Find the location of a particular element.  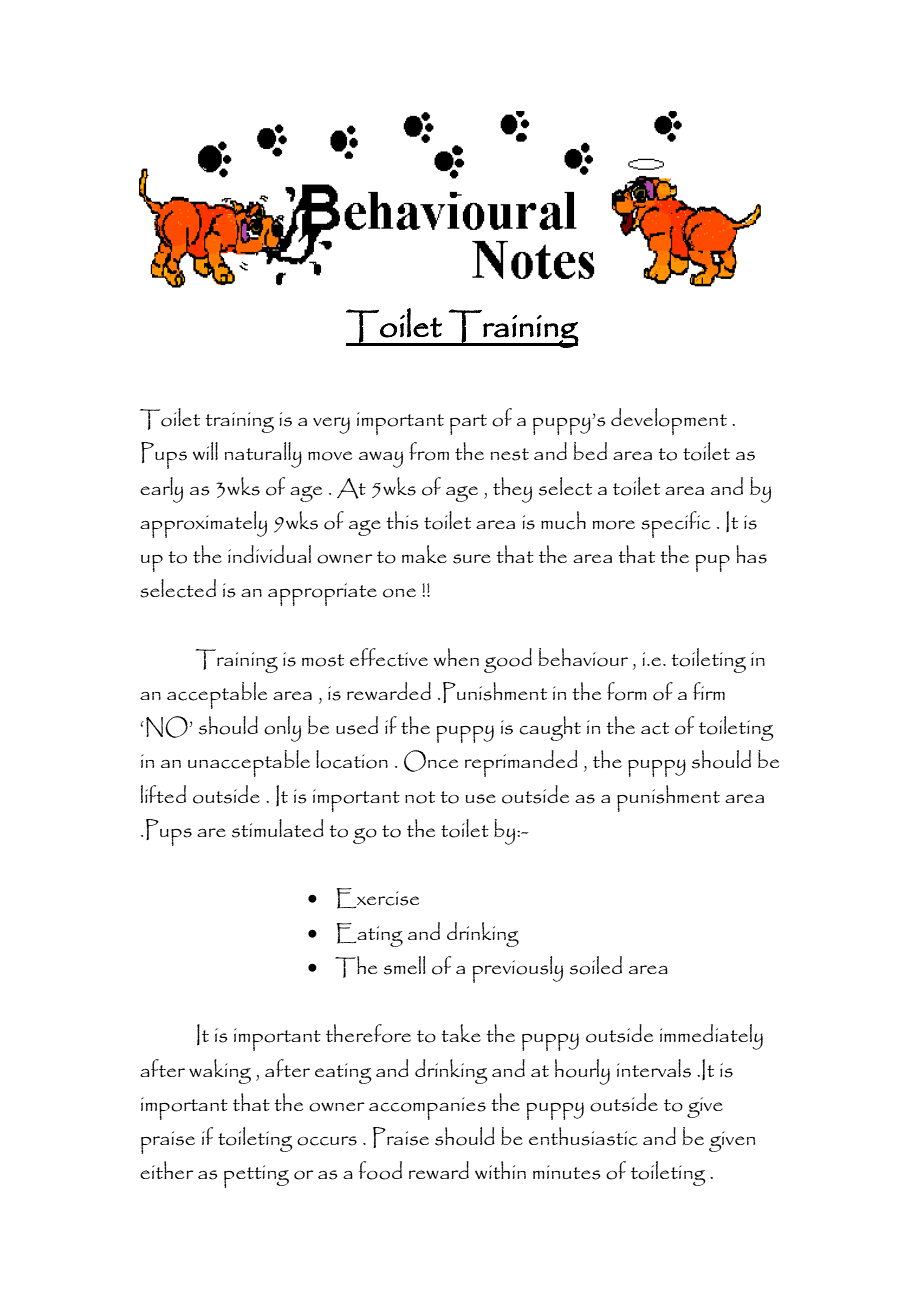

act is located at coordinates (655, 728).
